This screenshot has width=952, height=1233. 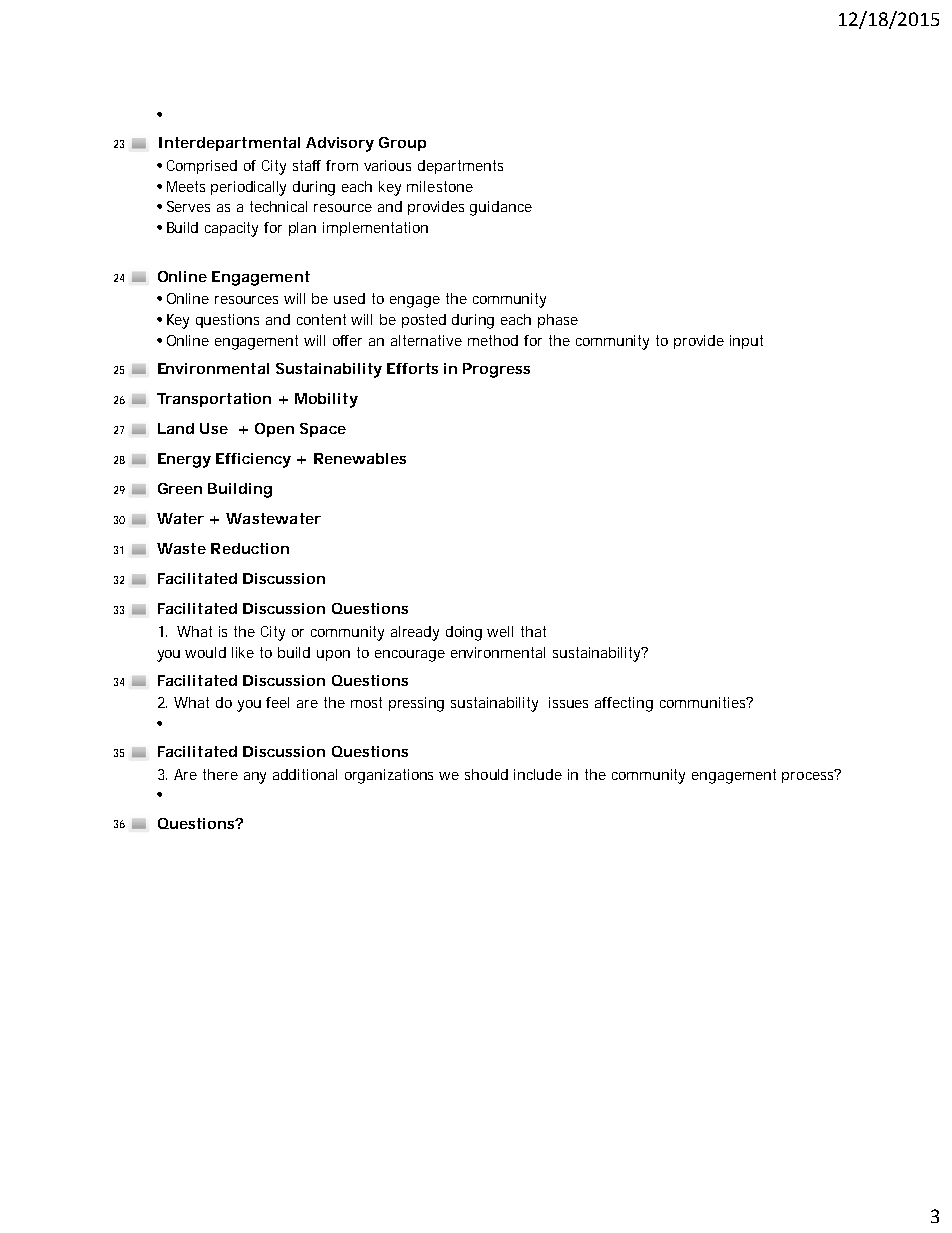 I want to click on should, so click(x=486, y=774).
